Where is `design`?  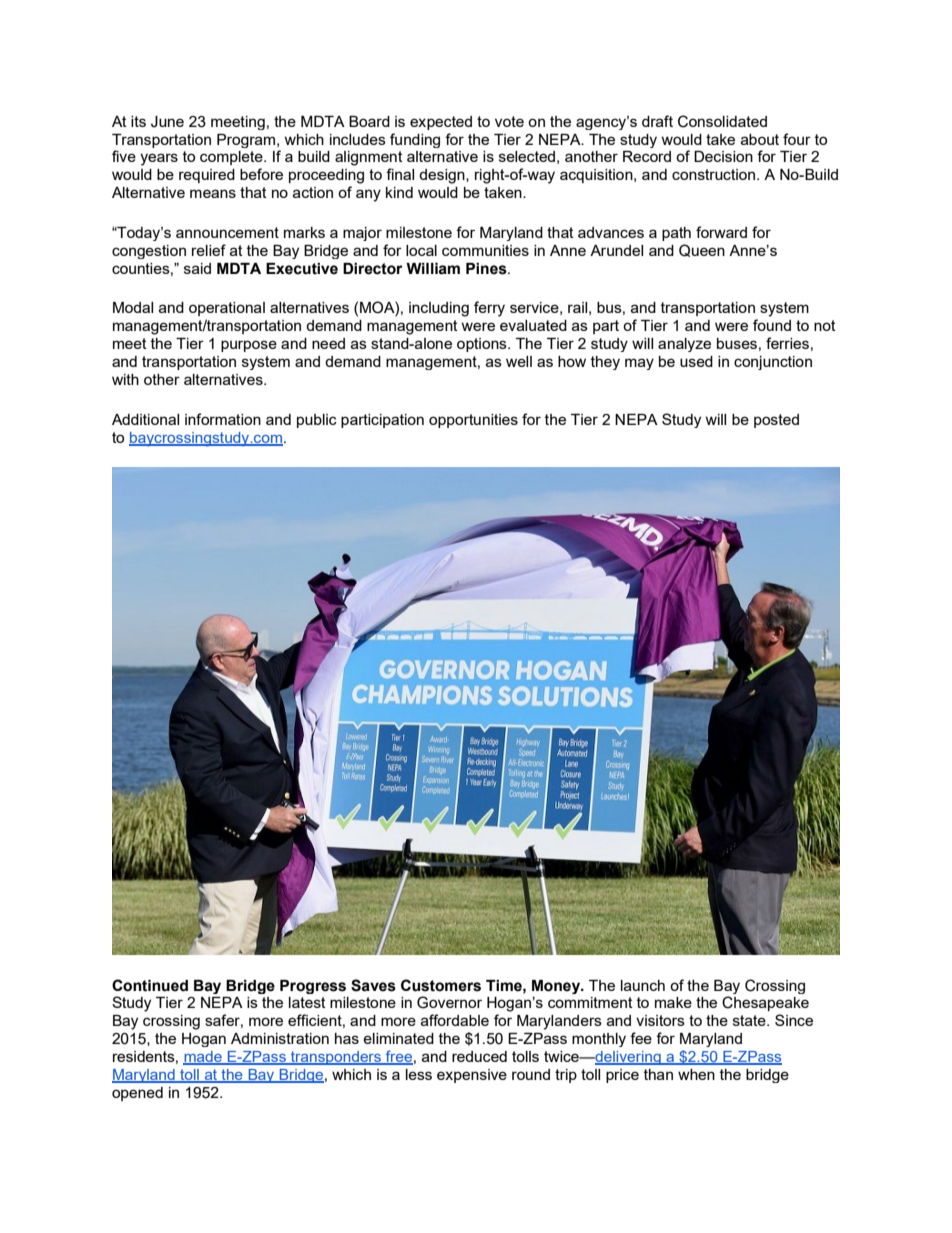
design is located at coordinates (443, 176).
